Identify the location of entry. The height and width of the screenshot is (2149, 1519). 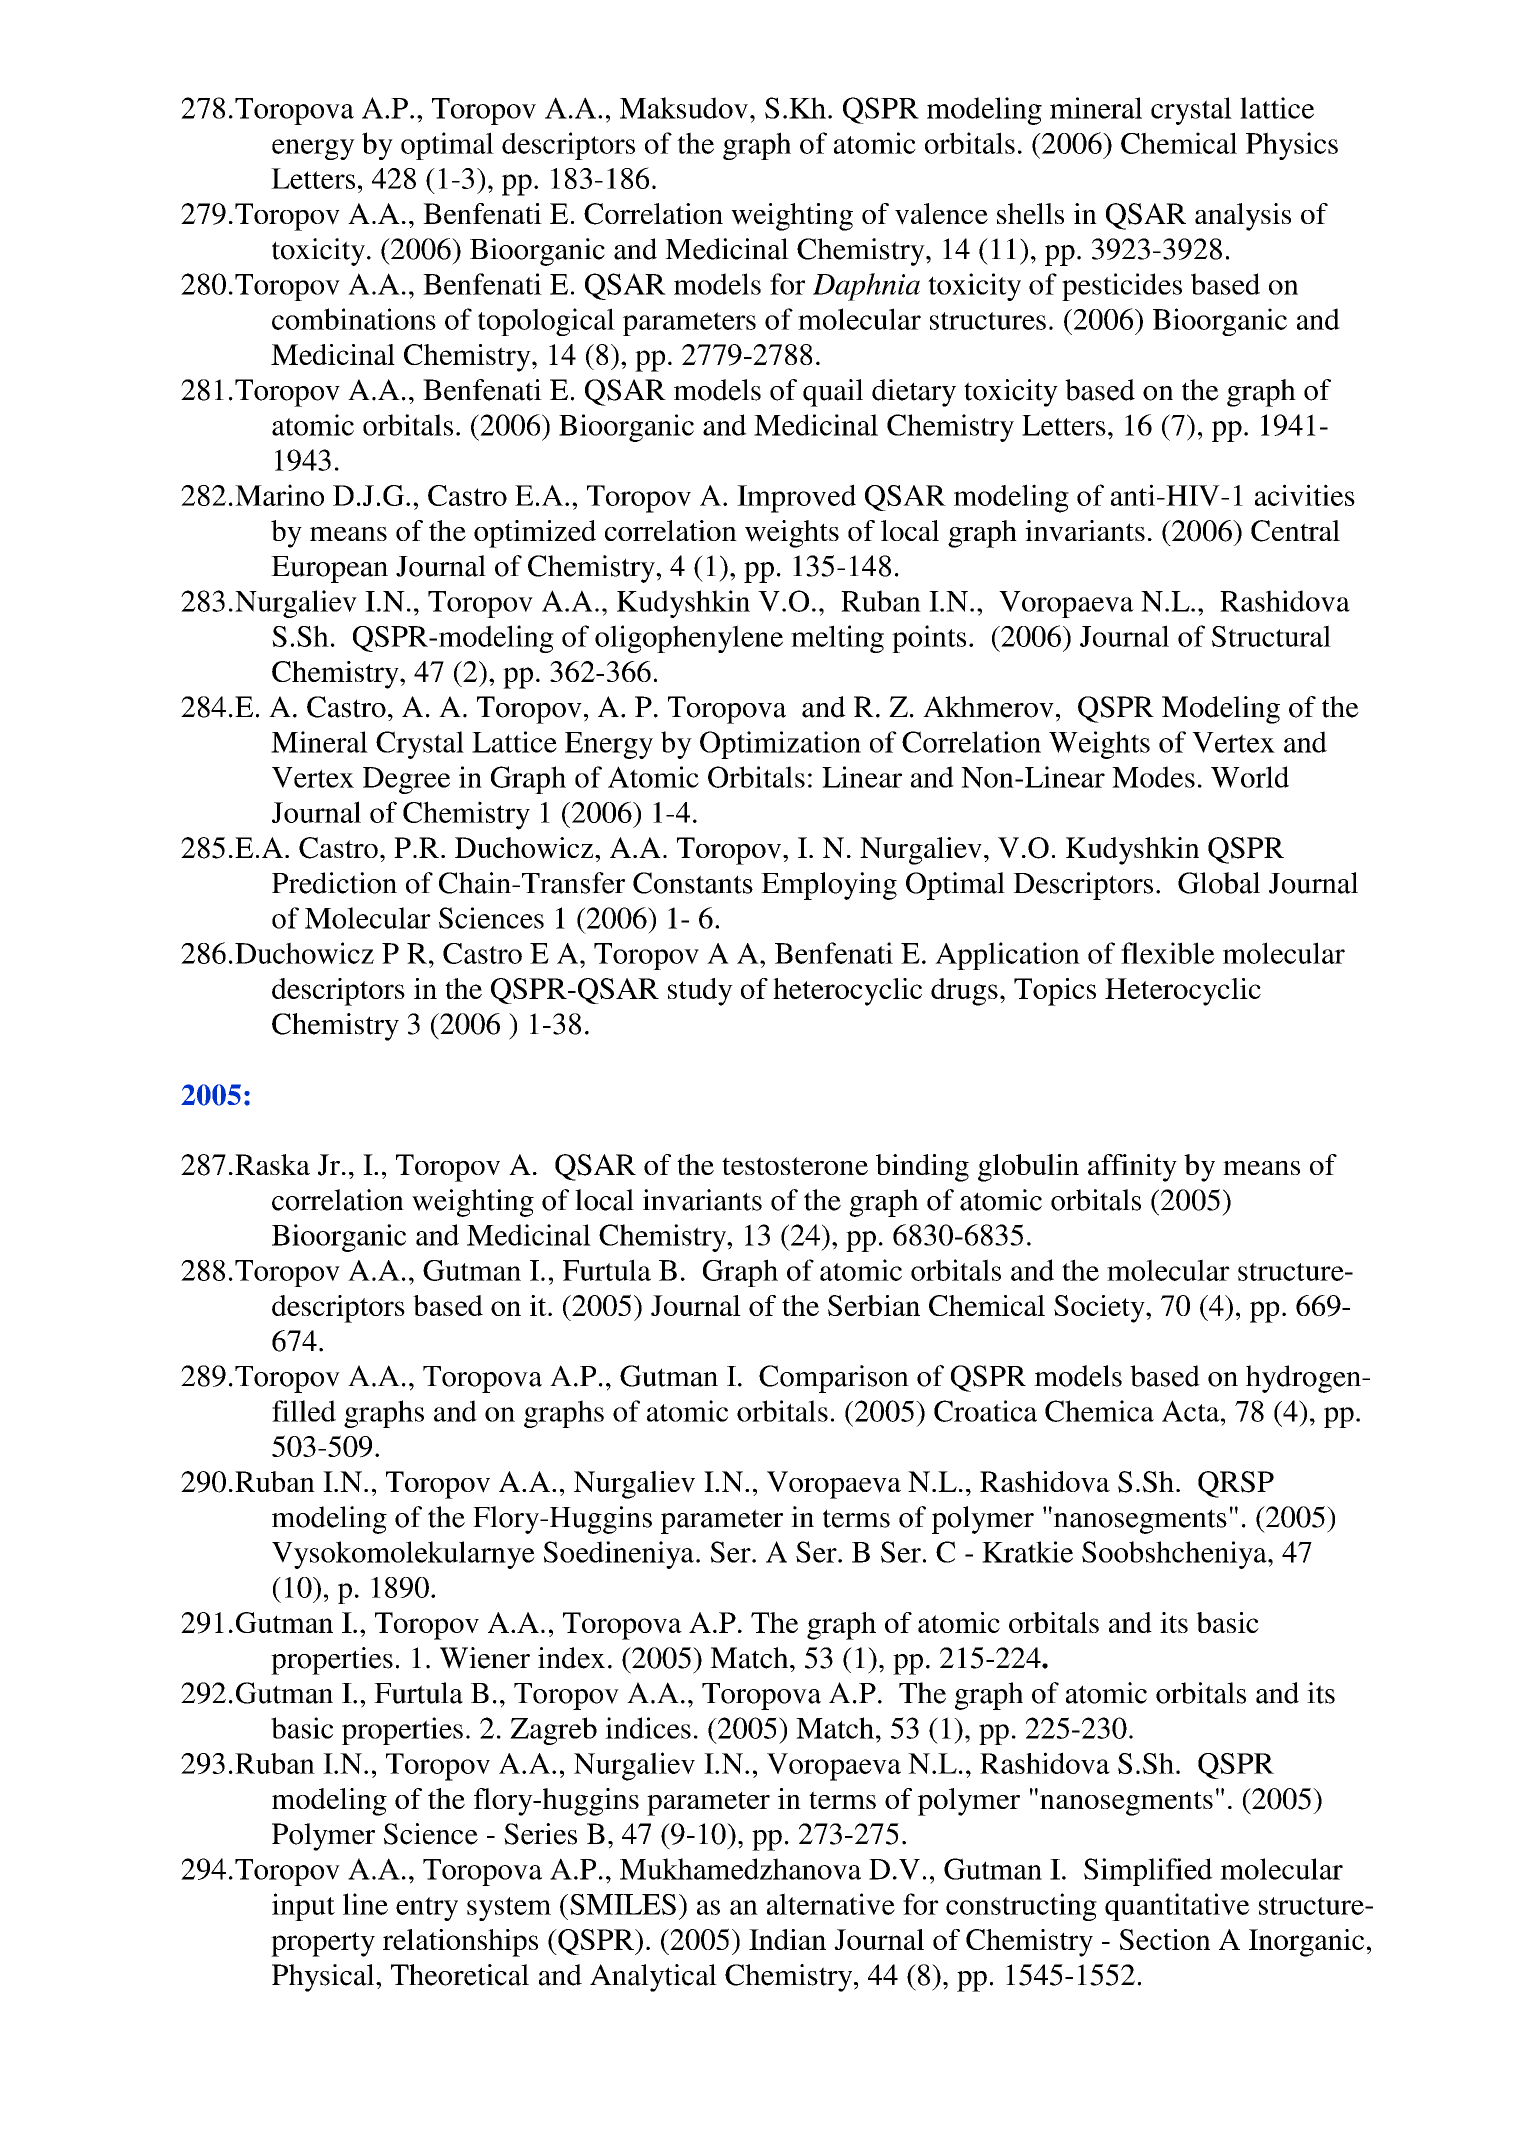
(427, 1909).
